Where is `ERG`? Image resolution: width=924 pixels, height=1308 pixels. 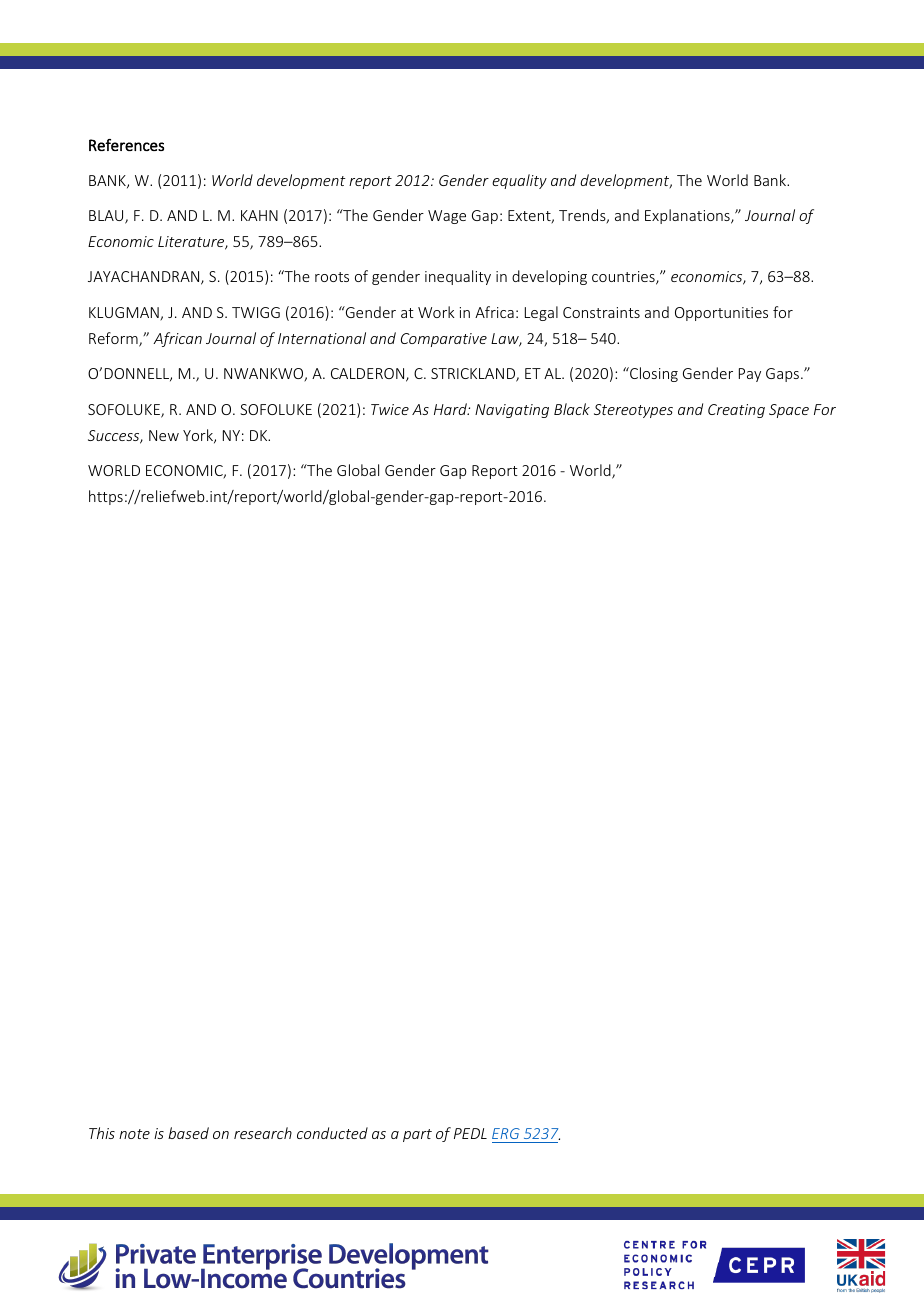
ERG is located at coordinates (507, 1135).
